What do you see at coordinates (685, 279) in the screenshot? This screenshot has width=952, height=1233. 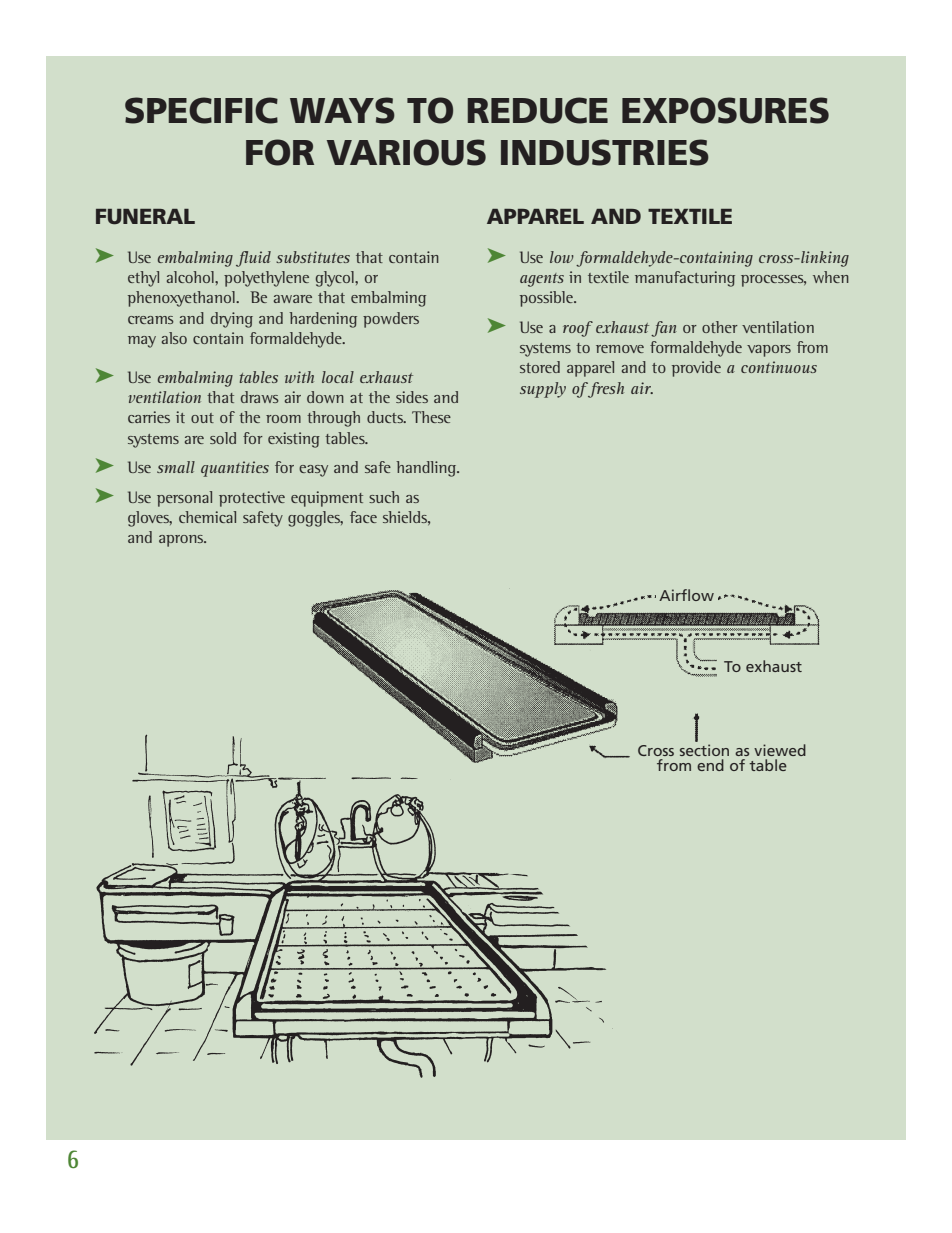 I see `manufacturing` at bounding box center [685, 279].
